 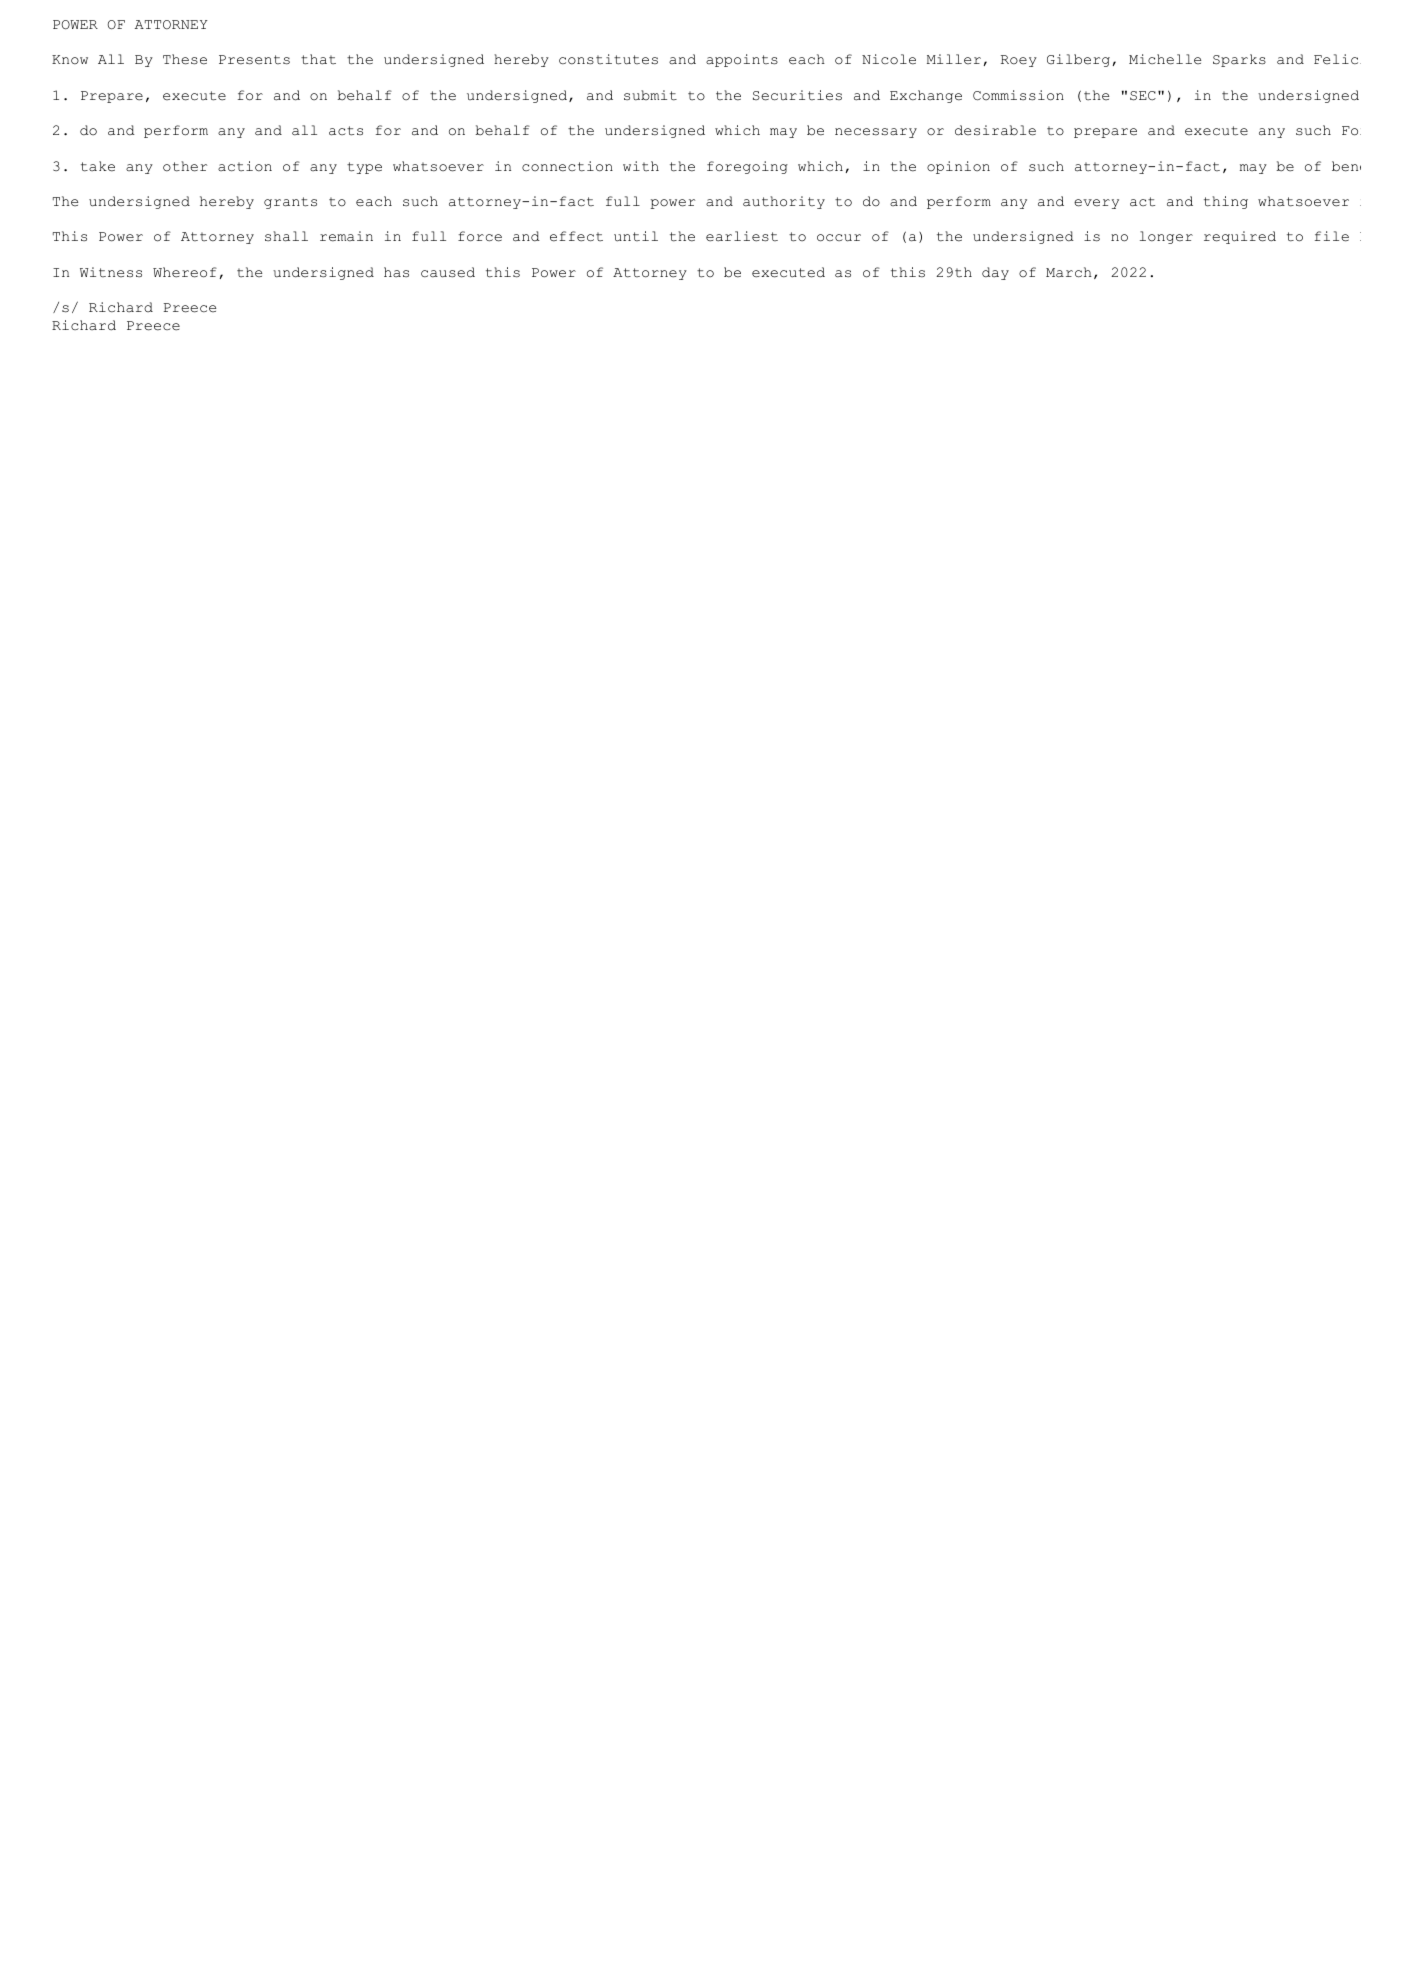 What do you see at coordinates (346, 131) in the page?
I see `acts` at bounding box center [346, 131].
